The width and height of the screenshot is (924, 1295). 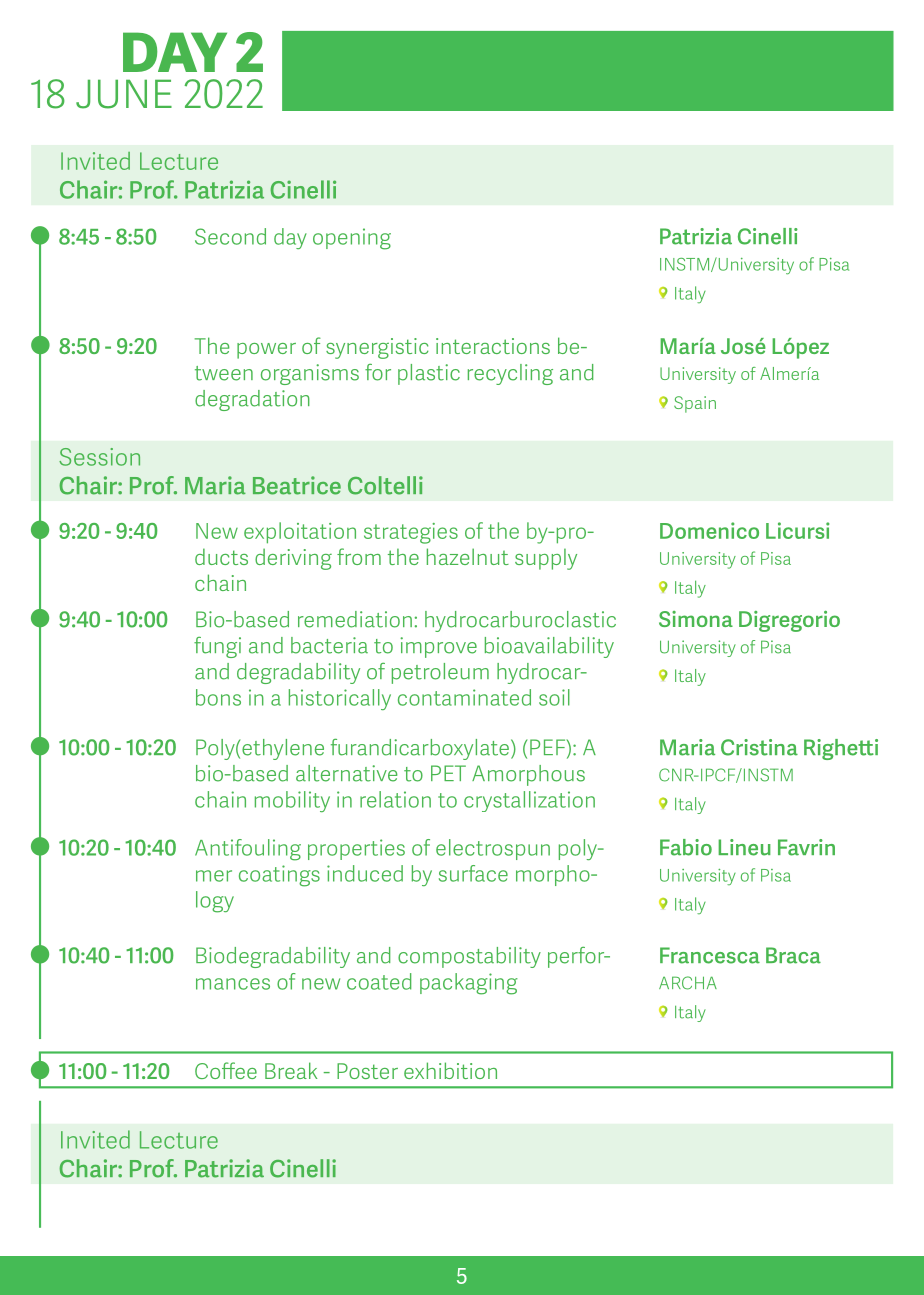 I want to click on JUNE, so click(x=124, y=94).
